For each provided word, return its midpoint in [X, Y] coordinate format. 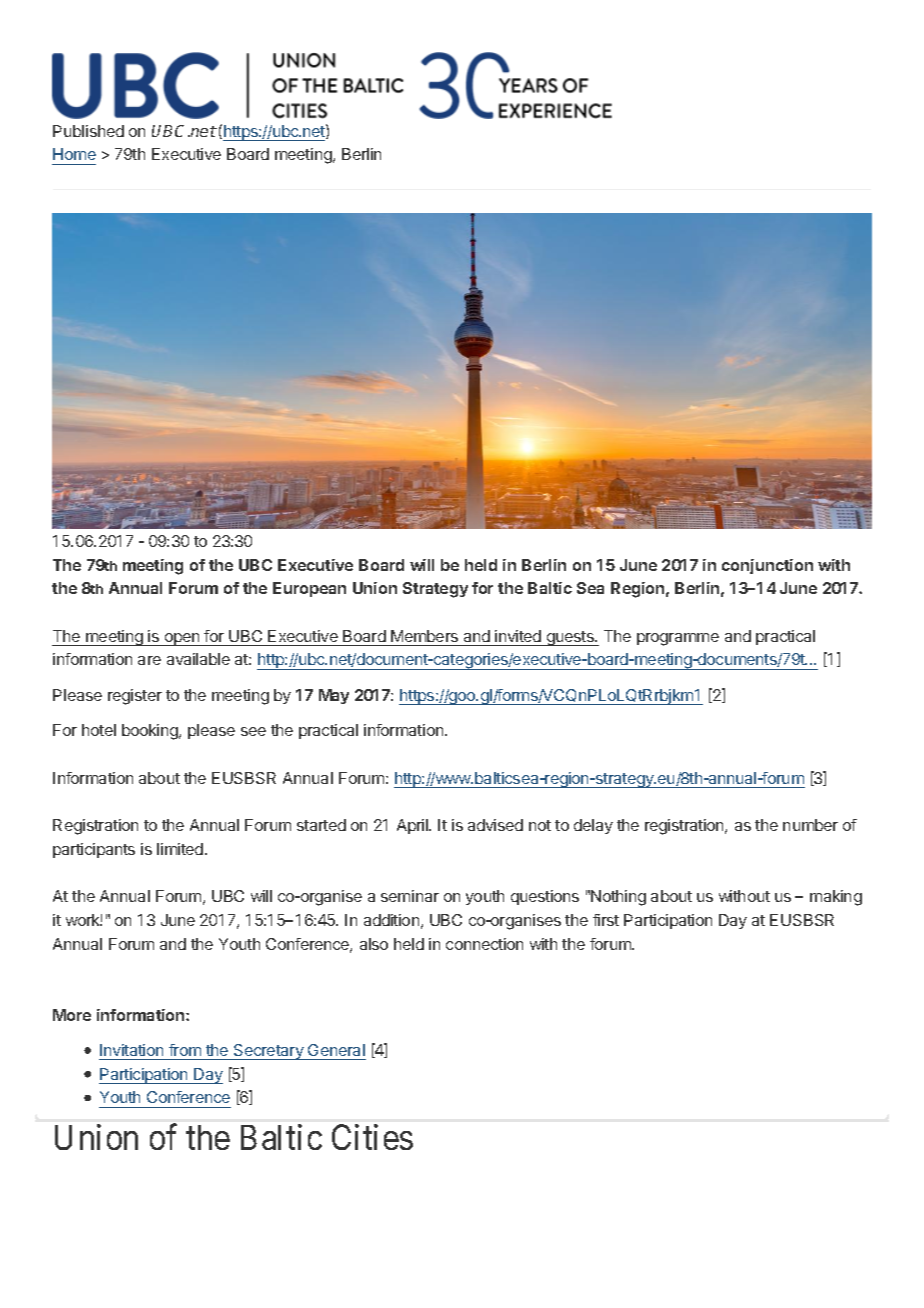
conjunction [767, 566]
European [309, 589]
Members [424, 636]
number [810, 825]
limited [181, 849]
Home [74, 154]
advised [495, 825]
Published [88, 131]
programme [678, 639]
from [185, 1050]
